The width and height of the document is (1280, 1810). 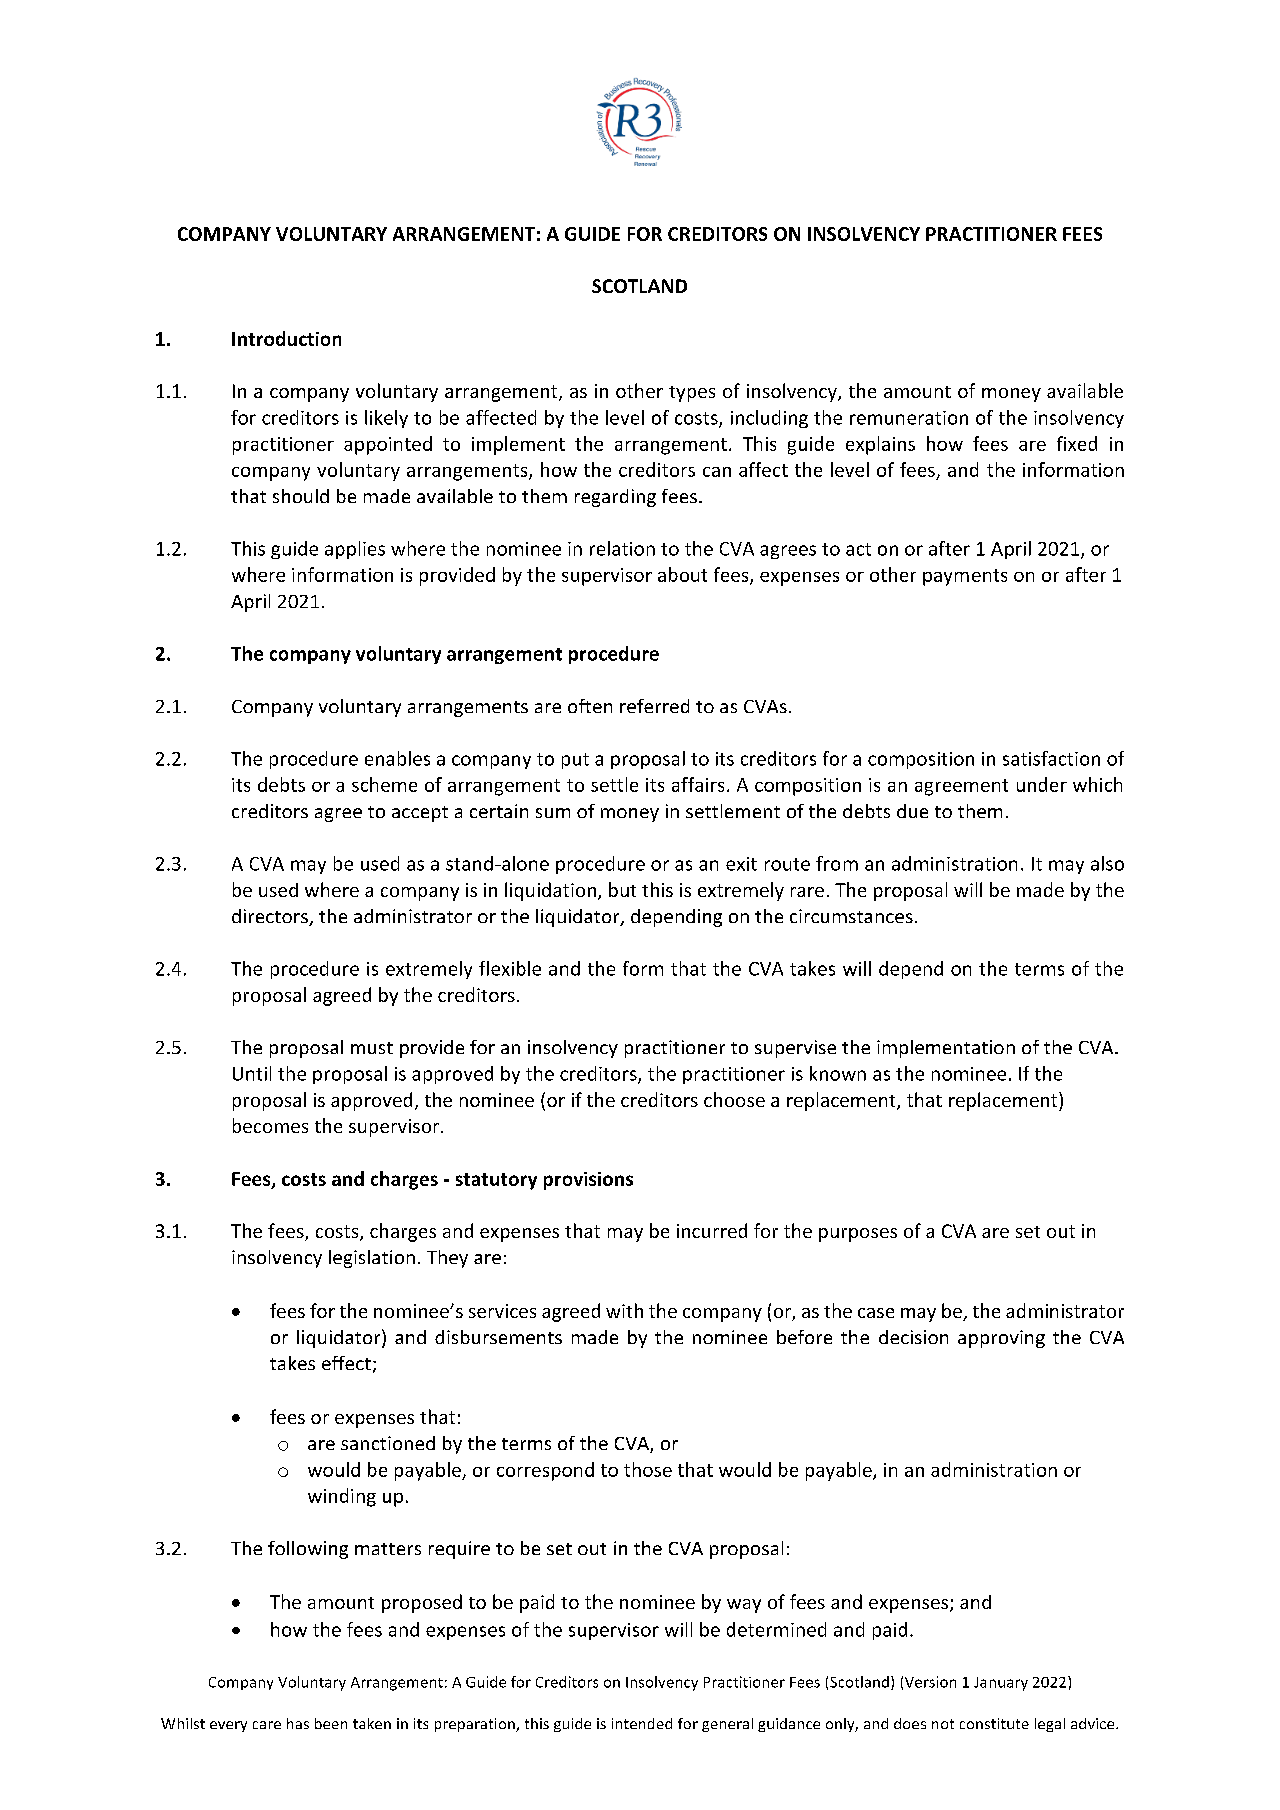 What do you see at coordinates (712, 1230) in the document?
I see `incurred` at bounding box center [712, 1230].
